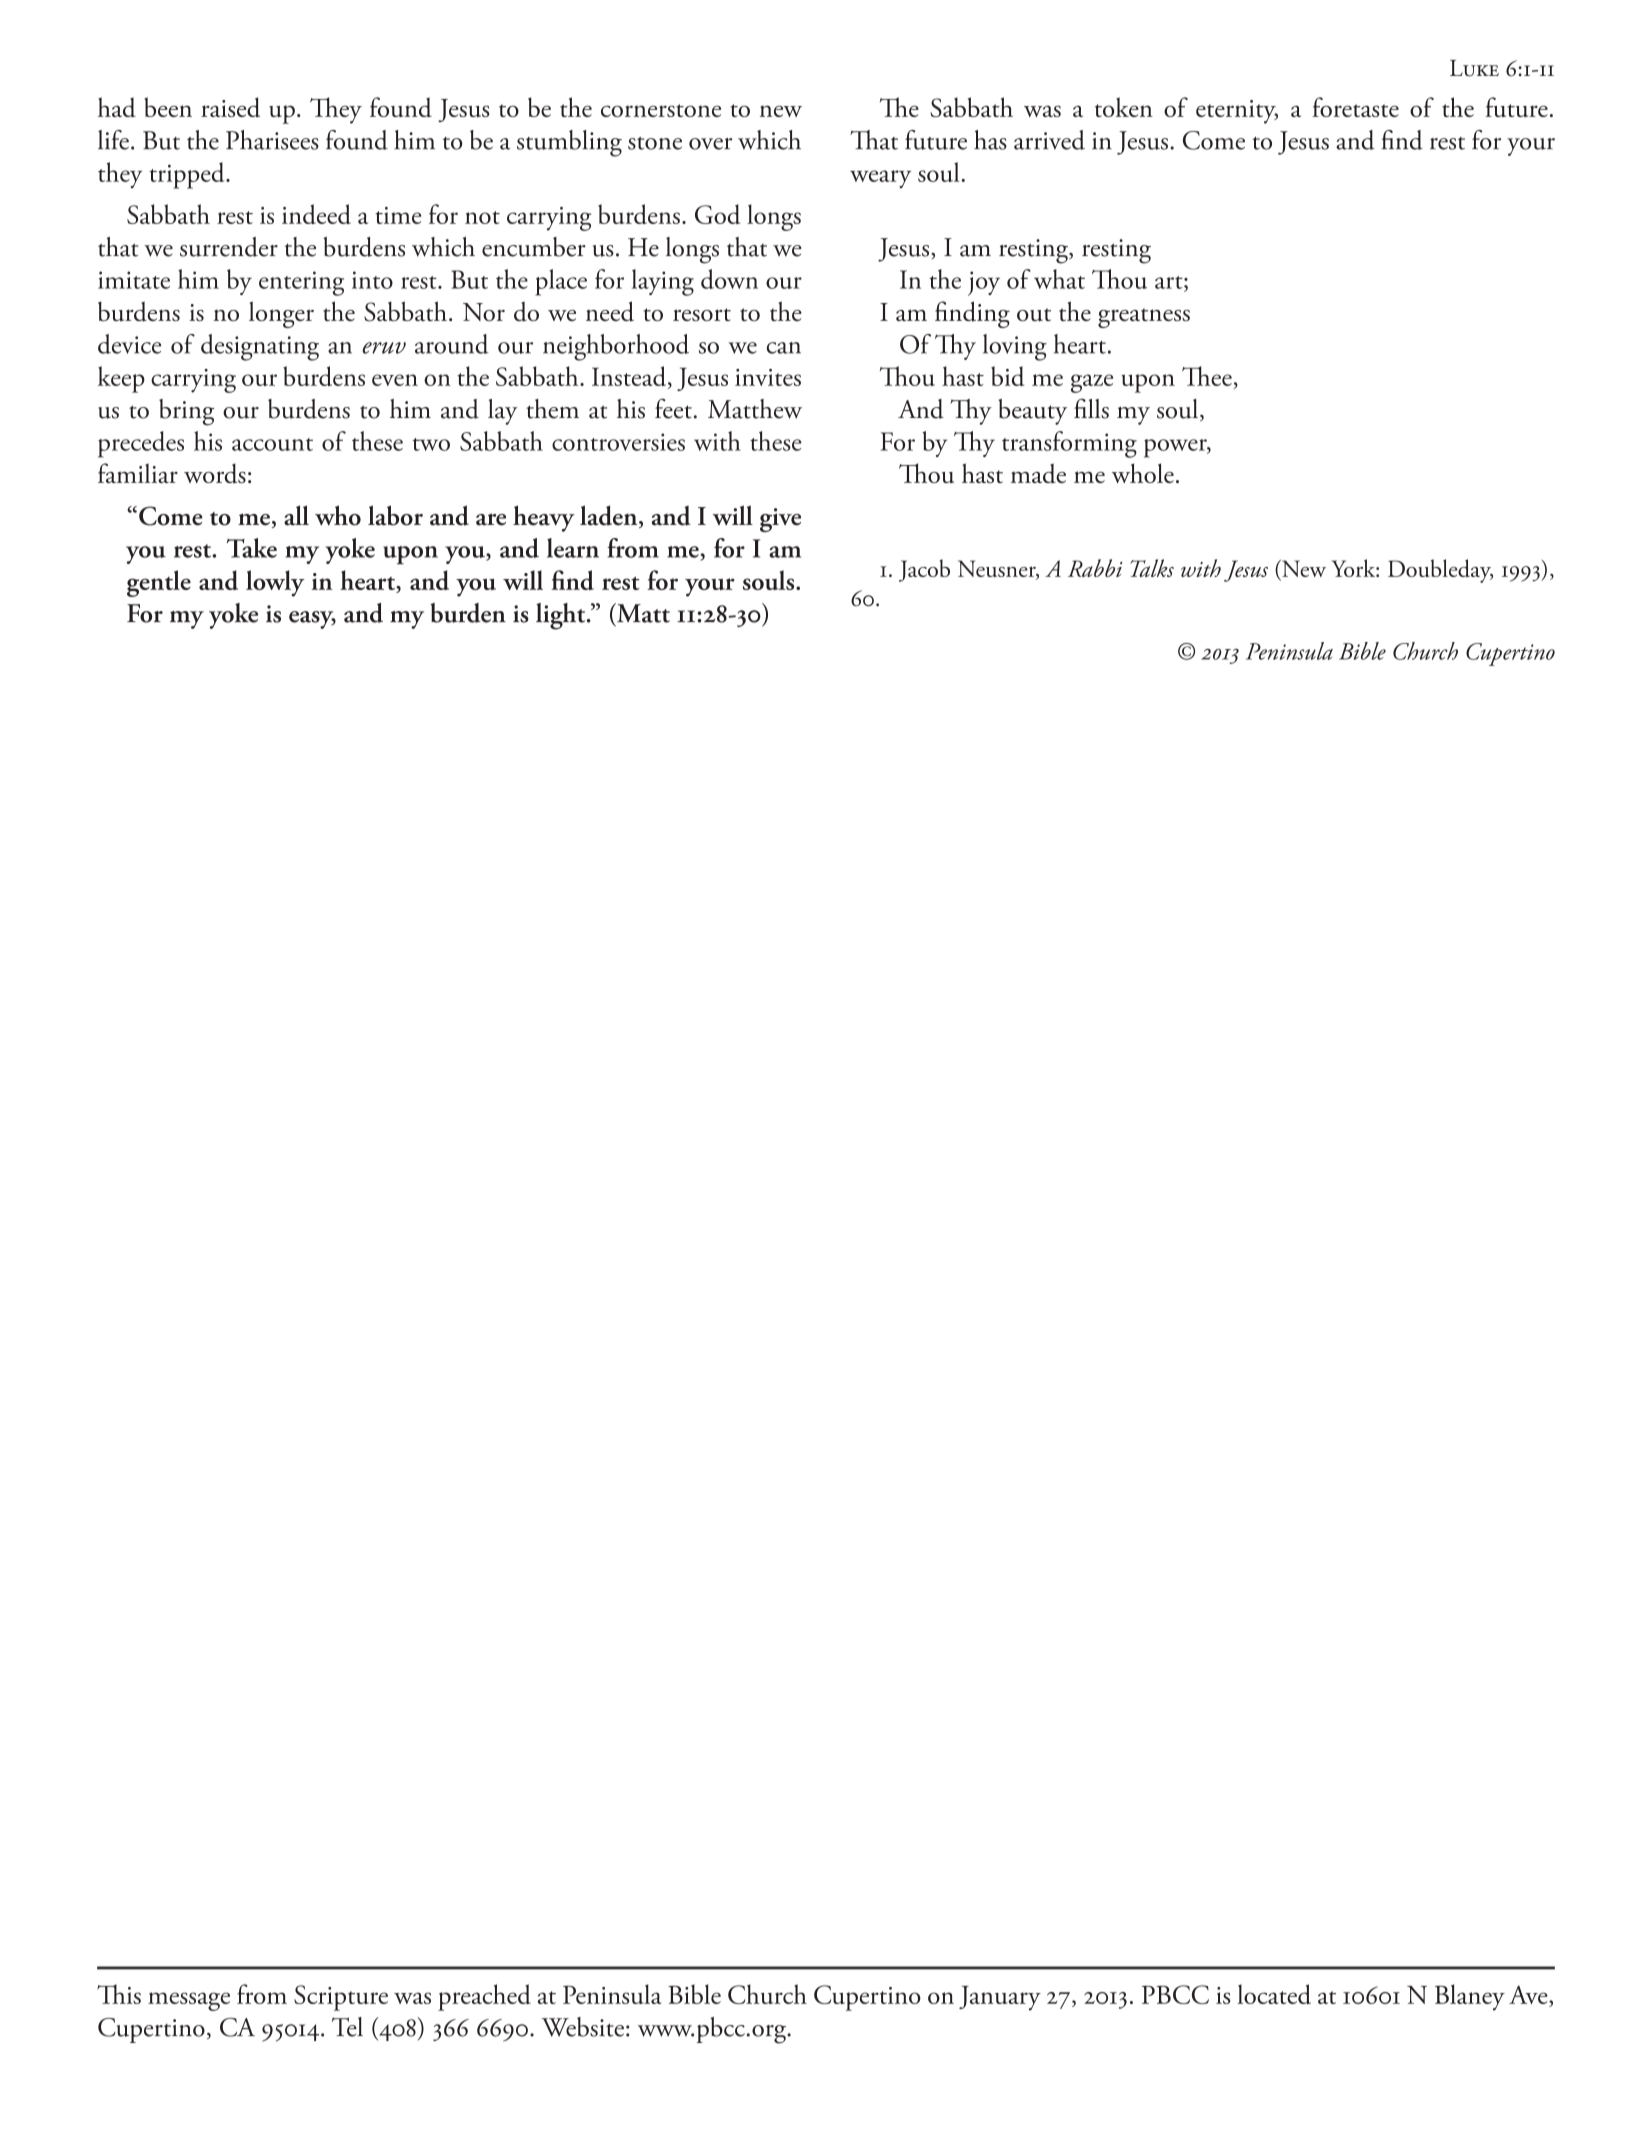  I want to click on Scripture, so click(341, 1998).
